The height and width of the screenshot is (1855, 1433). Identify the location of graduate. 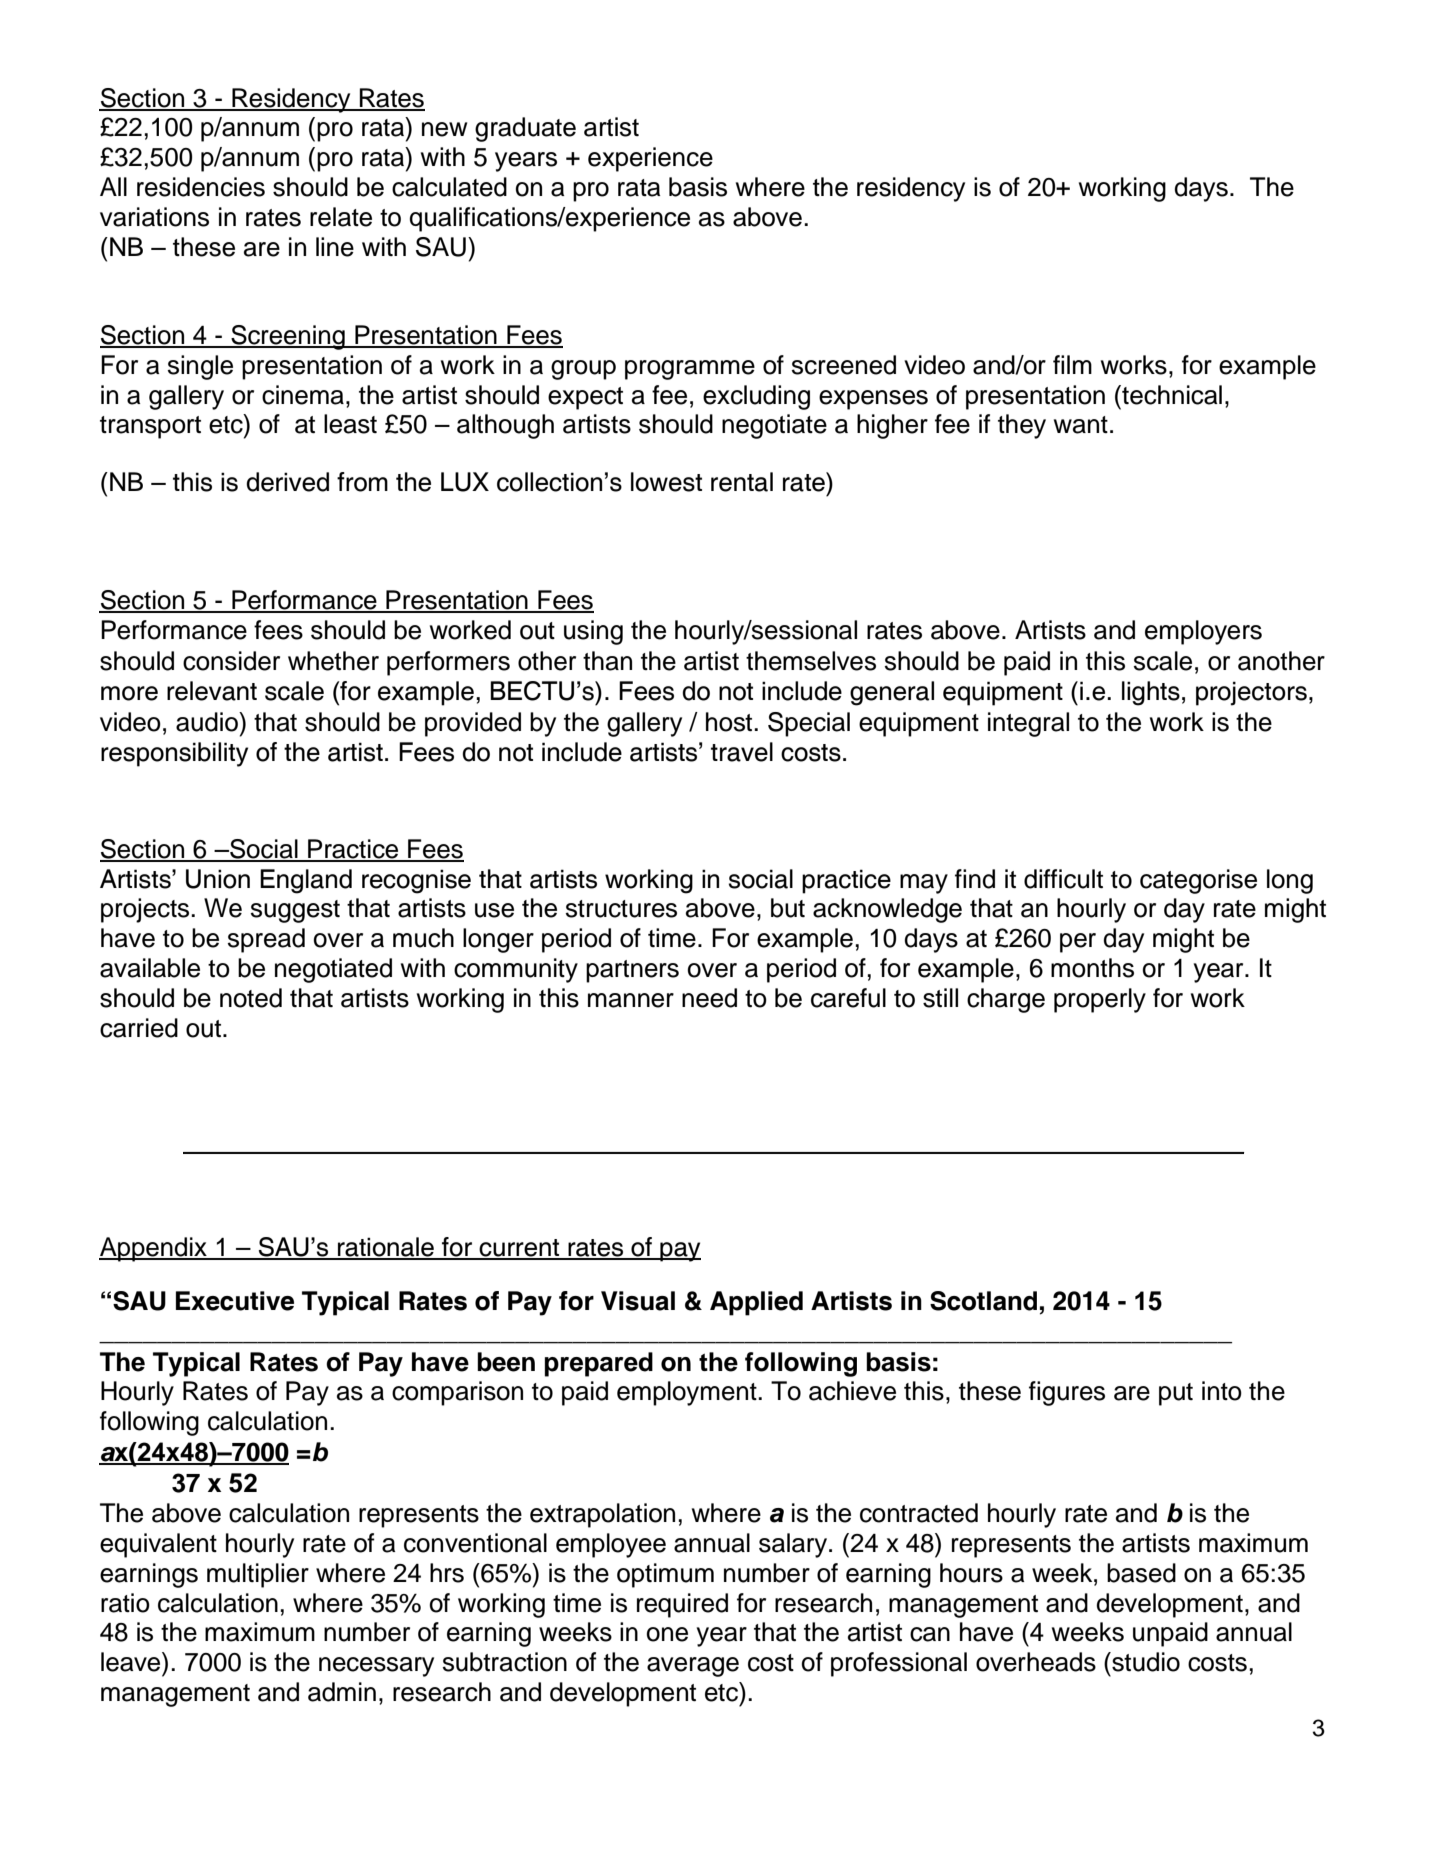
(525, 129).
